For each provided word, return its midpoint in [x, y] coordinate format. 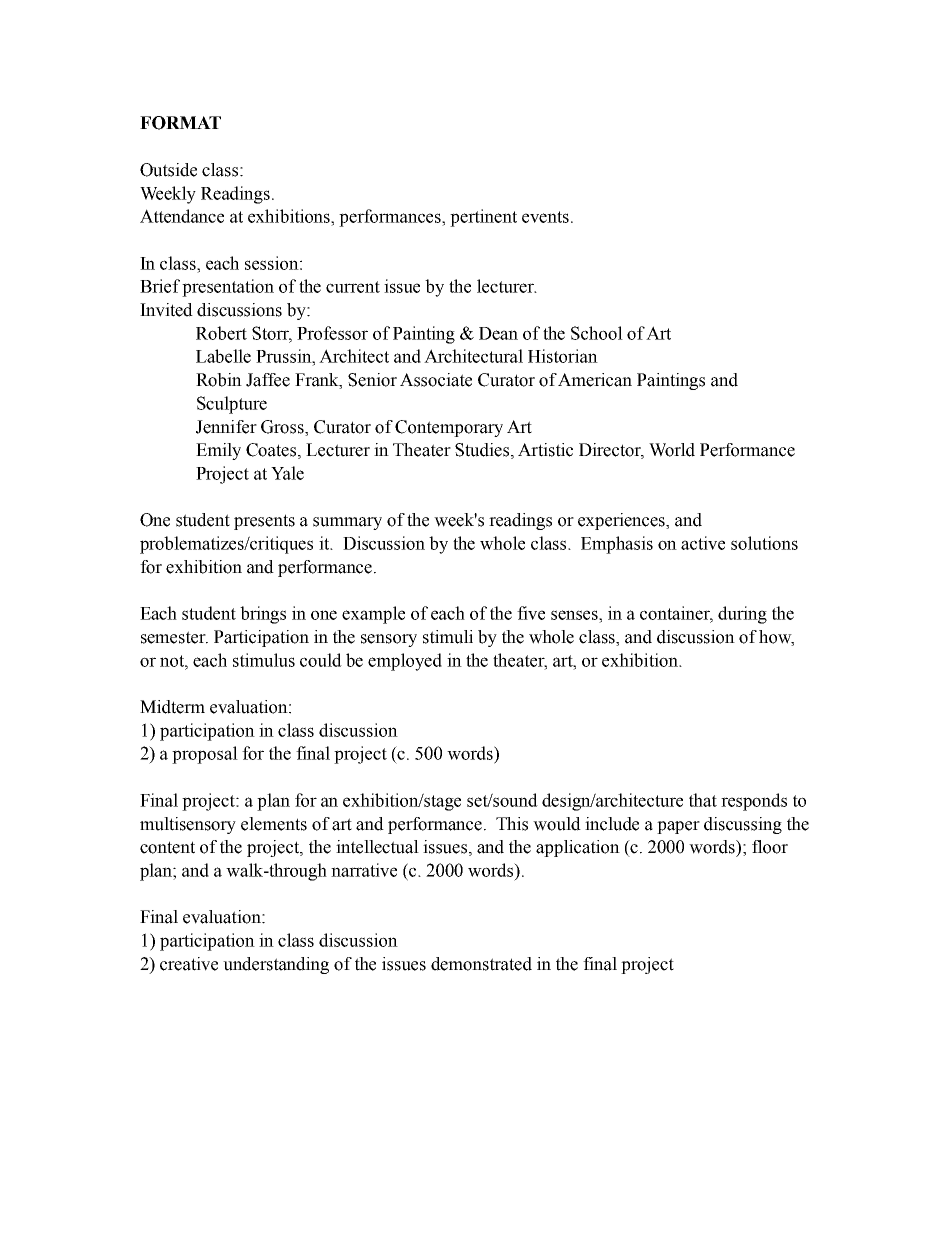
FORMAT [180, 123]
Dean [498, 333]
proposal [205, 755]
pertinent [483, 218]
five [531, 613]
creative [189, 964]
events [545, 217]
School [597, 333]
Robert [221, 333]
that [703, 800]
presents [264, 522]
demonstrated [481, 964]
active [703, 543]
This [512, 824]
